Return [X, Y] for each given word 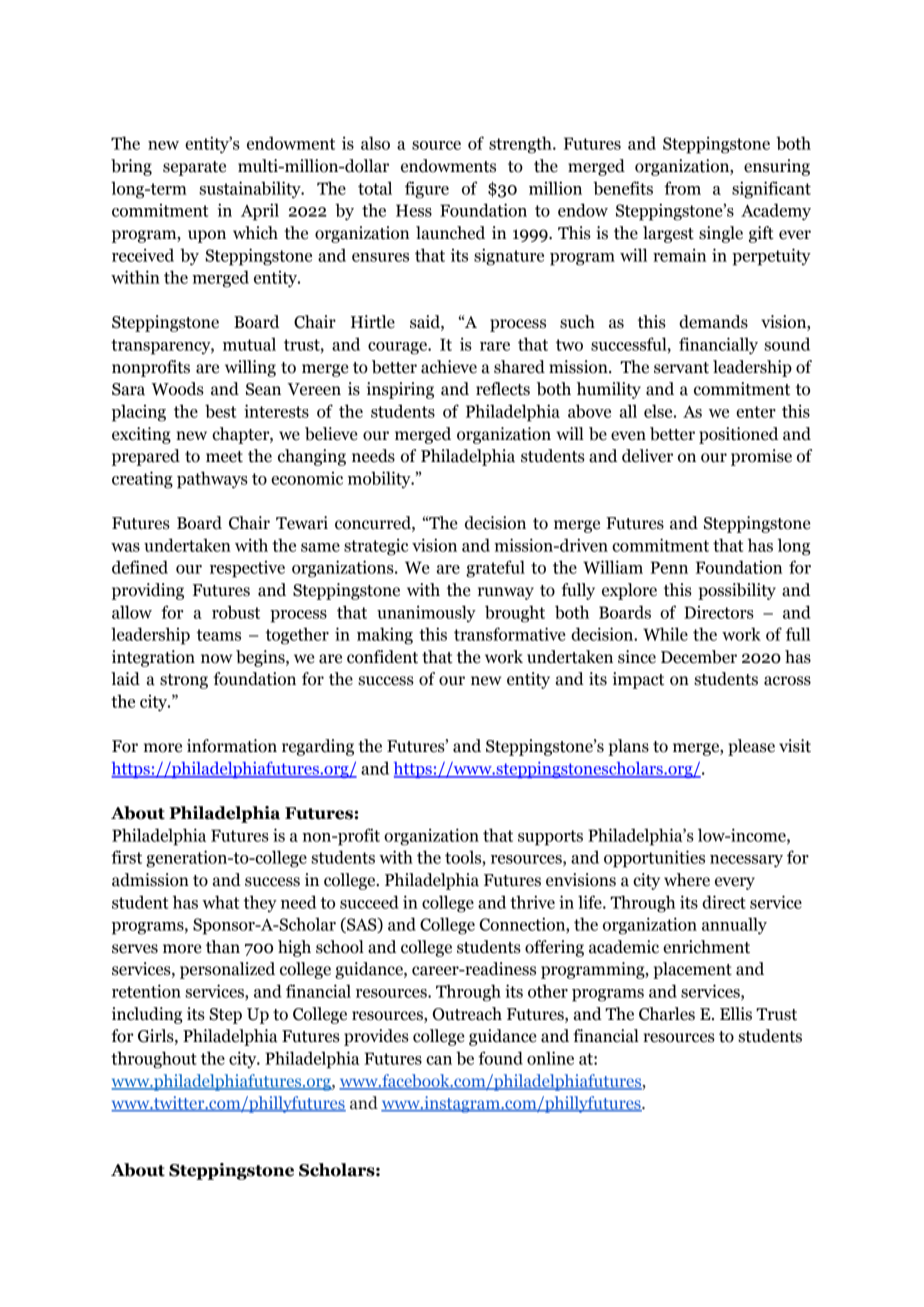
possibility [737, 591]
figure [427, 190]
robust [236, 612]
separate [194, 168]
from [682, 188]
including [147, 1015]
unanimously [426, 613]
